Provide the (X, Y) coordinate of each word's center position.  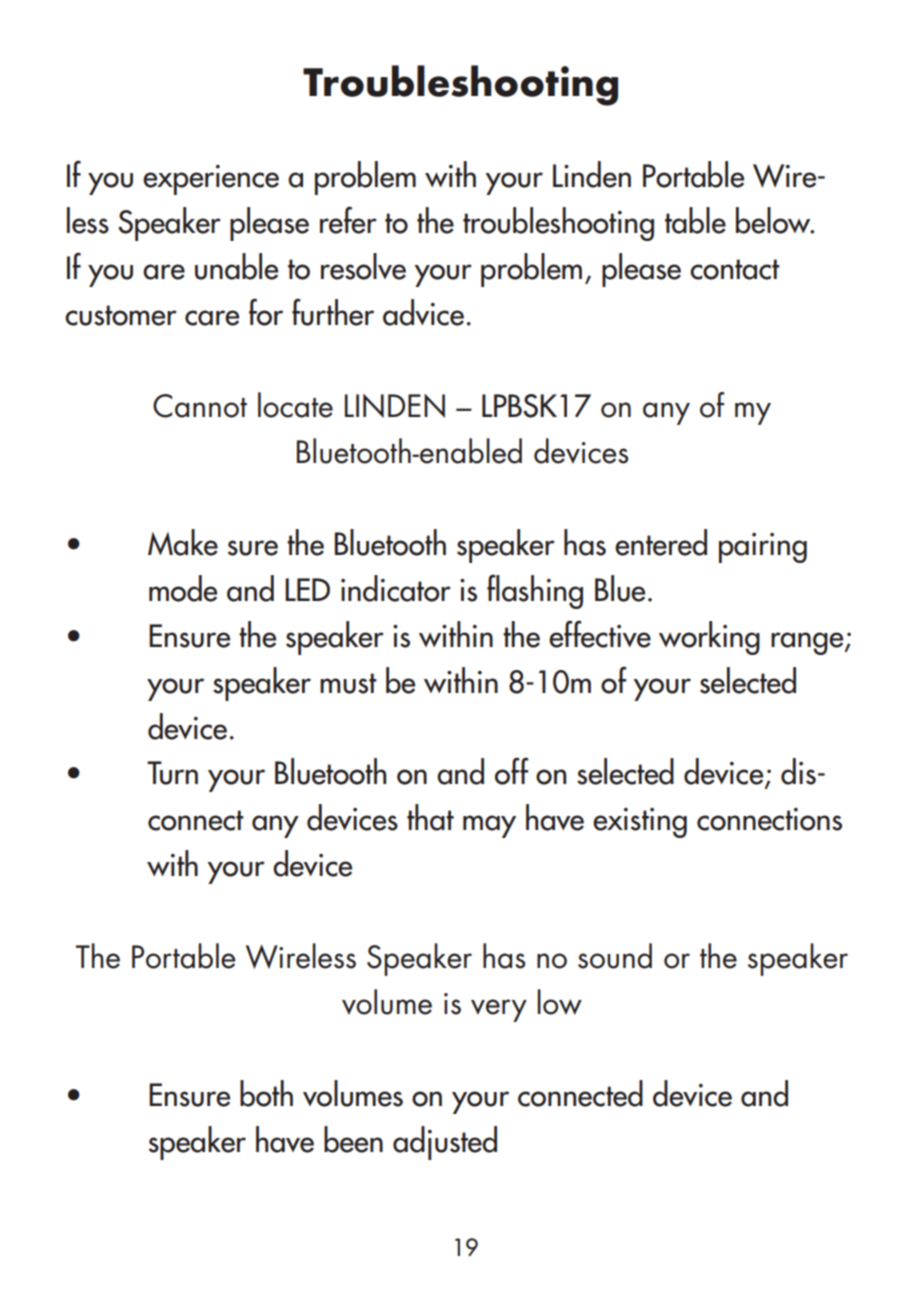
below (774, 220)
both (266, 1093)
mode (183, 588)
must (348, 683)
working (709, 638)
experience (211, 180)
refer (348, 220)
